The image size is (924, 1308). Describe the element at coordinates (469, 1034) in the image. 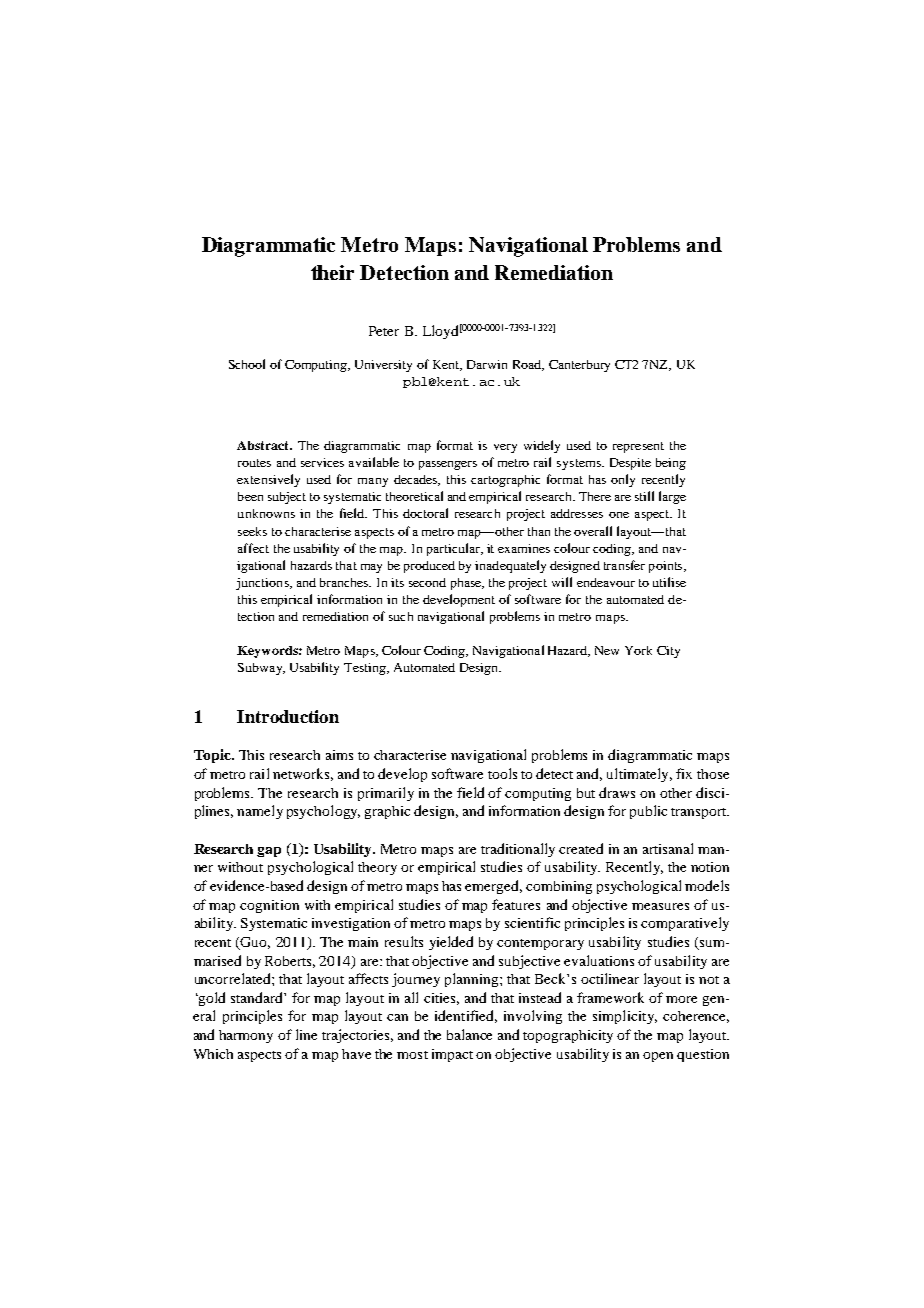

I see `balance` at that location.
